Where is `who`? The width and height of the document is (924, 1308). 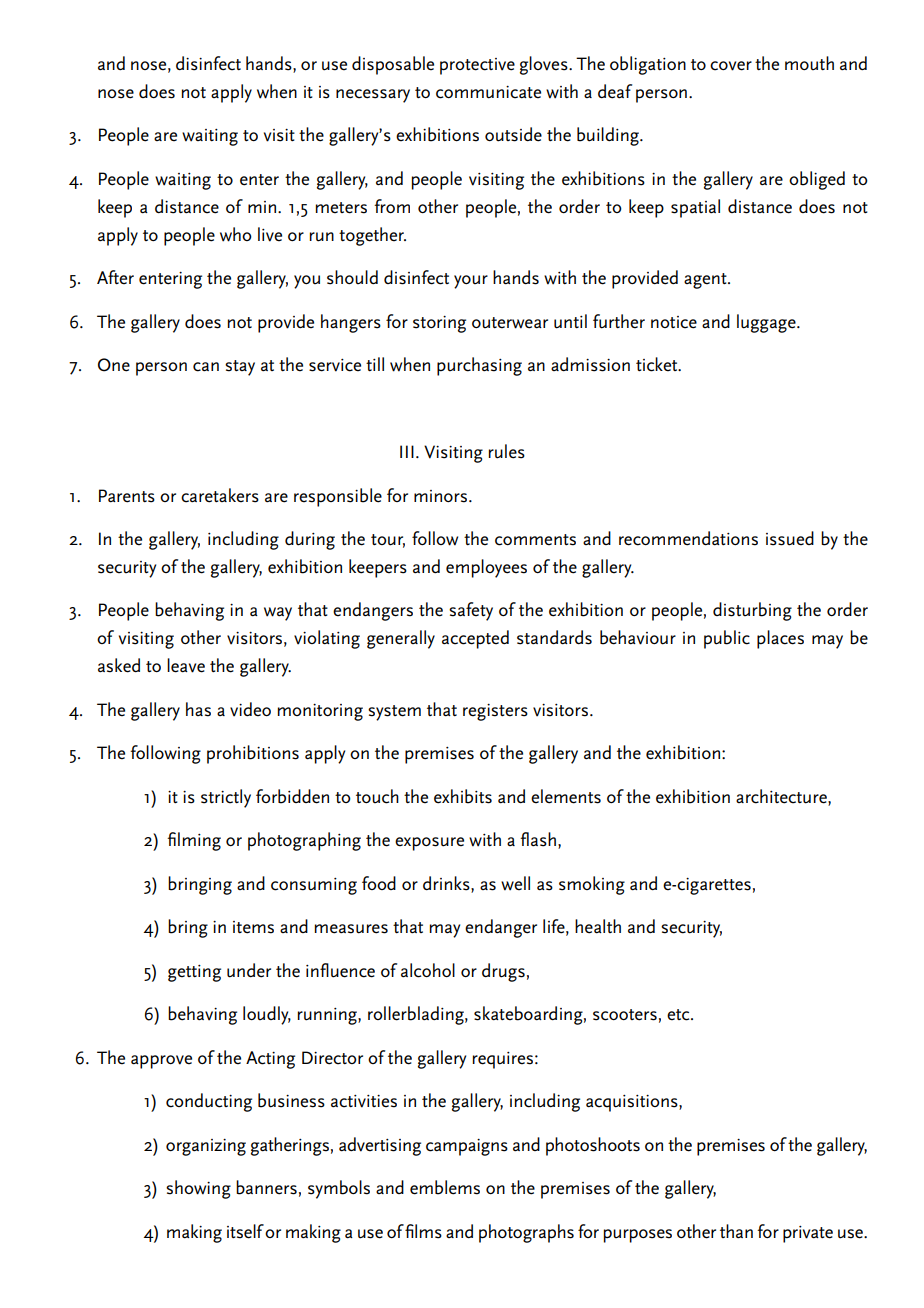
who is located at coordinates (236, 234).
